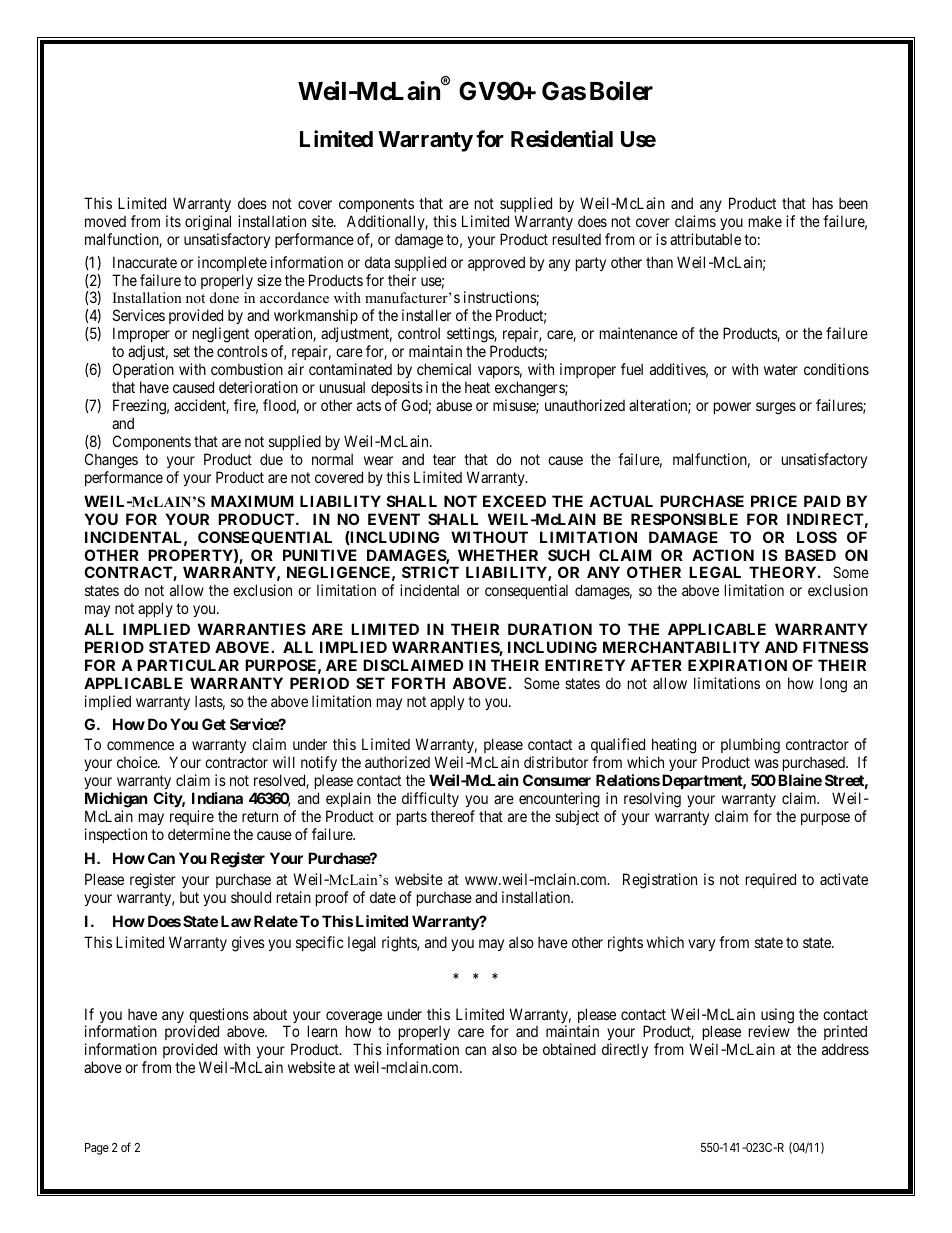 This screenshot has width=952, height=1233. What do you see at coordinates (737, 665) in the screenshot?
I see `EXPIRATION` at bounding box center [737, 665].
